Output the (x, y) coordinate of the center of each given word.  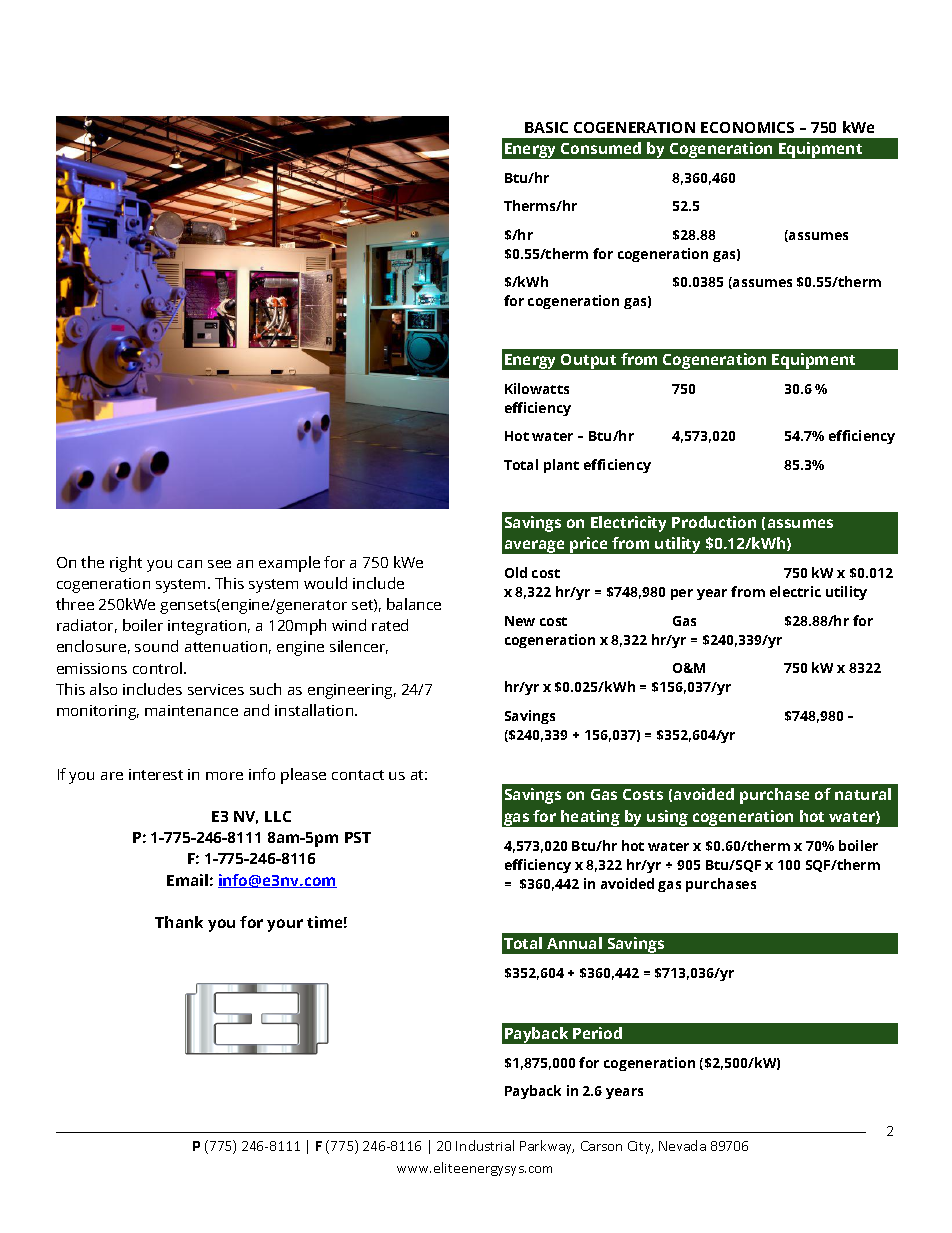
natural (863, 794)
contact (358, 775)
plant (561, 466)
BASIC (546, 127)
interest (156, 774)
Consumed (601, 148)
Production (714, 522)
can (190, 564)
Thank (179, 922)
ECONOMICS (747, 127)
